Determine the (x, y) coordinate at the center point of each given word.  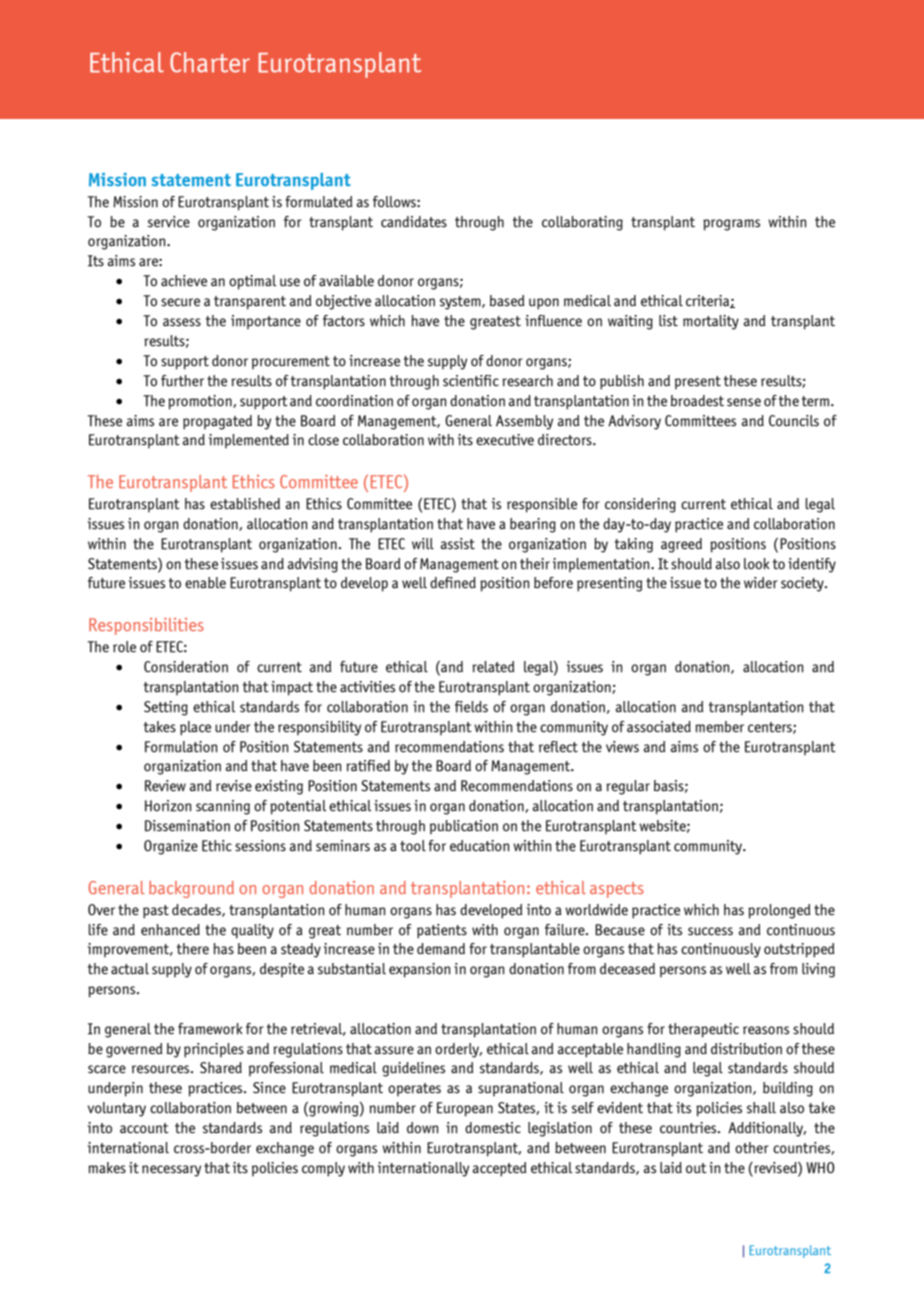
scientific (471, 381)
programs (731, 225)
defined (453, 583)
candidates (414, 222)
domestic (493, 1128)
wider (761, 583)
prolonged (779, 911)
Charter (210, 62)
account (144, 1128)
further (182, 381)
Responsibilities (146, 626)
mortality (711, 322)
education (480, 846)
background (191, 889)
